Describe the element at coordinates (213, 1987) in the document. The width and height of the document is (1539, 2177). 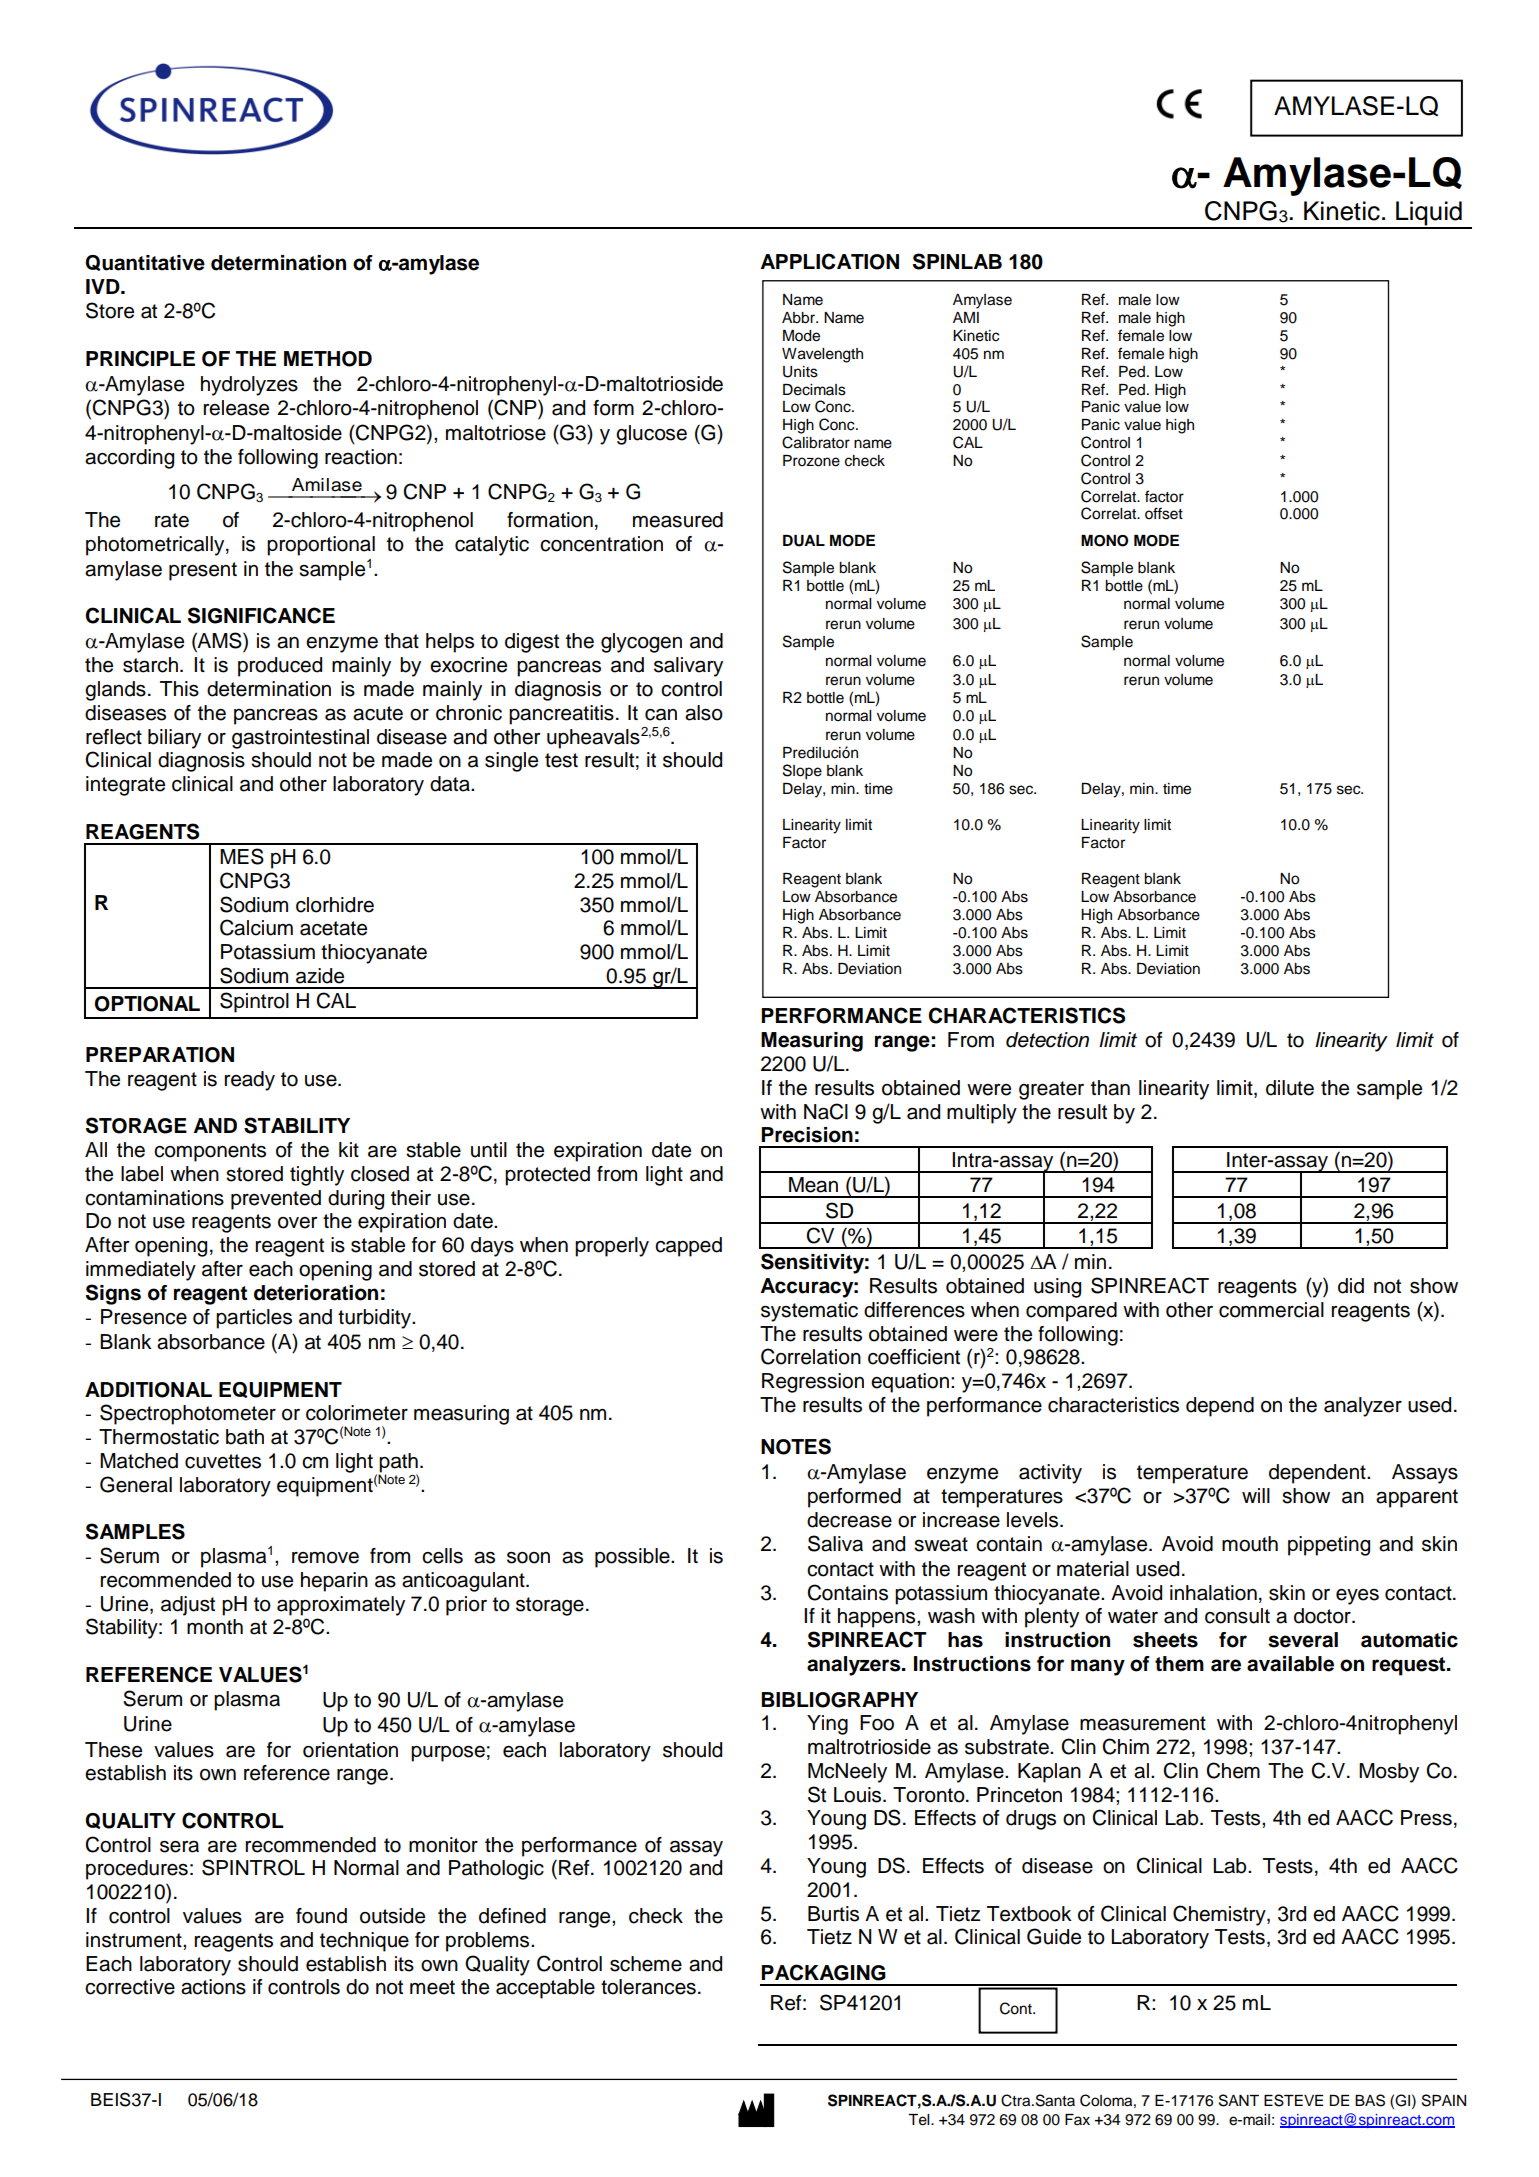
I see `actions` at that location.
